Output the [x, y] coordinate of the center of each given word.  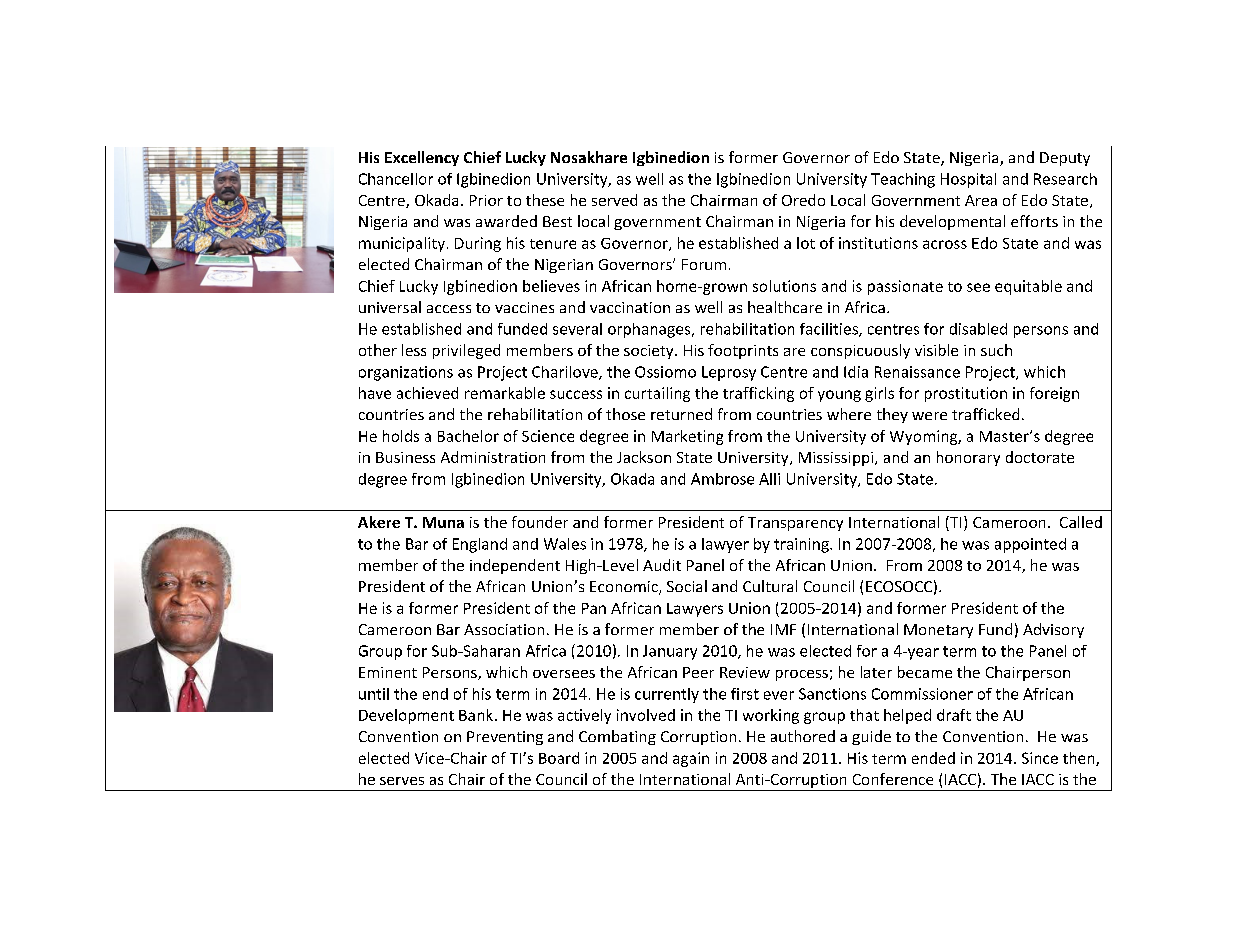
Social [687, 586]
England [480, 545]
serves [402, 781]
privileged [466, 351]
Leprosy [729, 373]
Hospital [968, 180]
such [996, 350]
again [691, 759]
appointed [1030, 545]
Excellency [422, 158]
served [614, 200]
